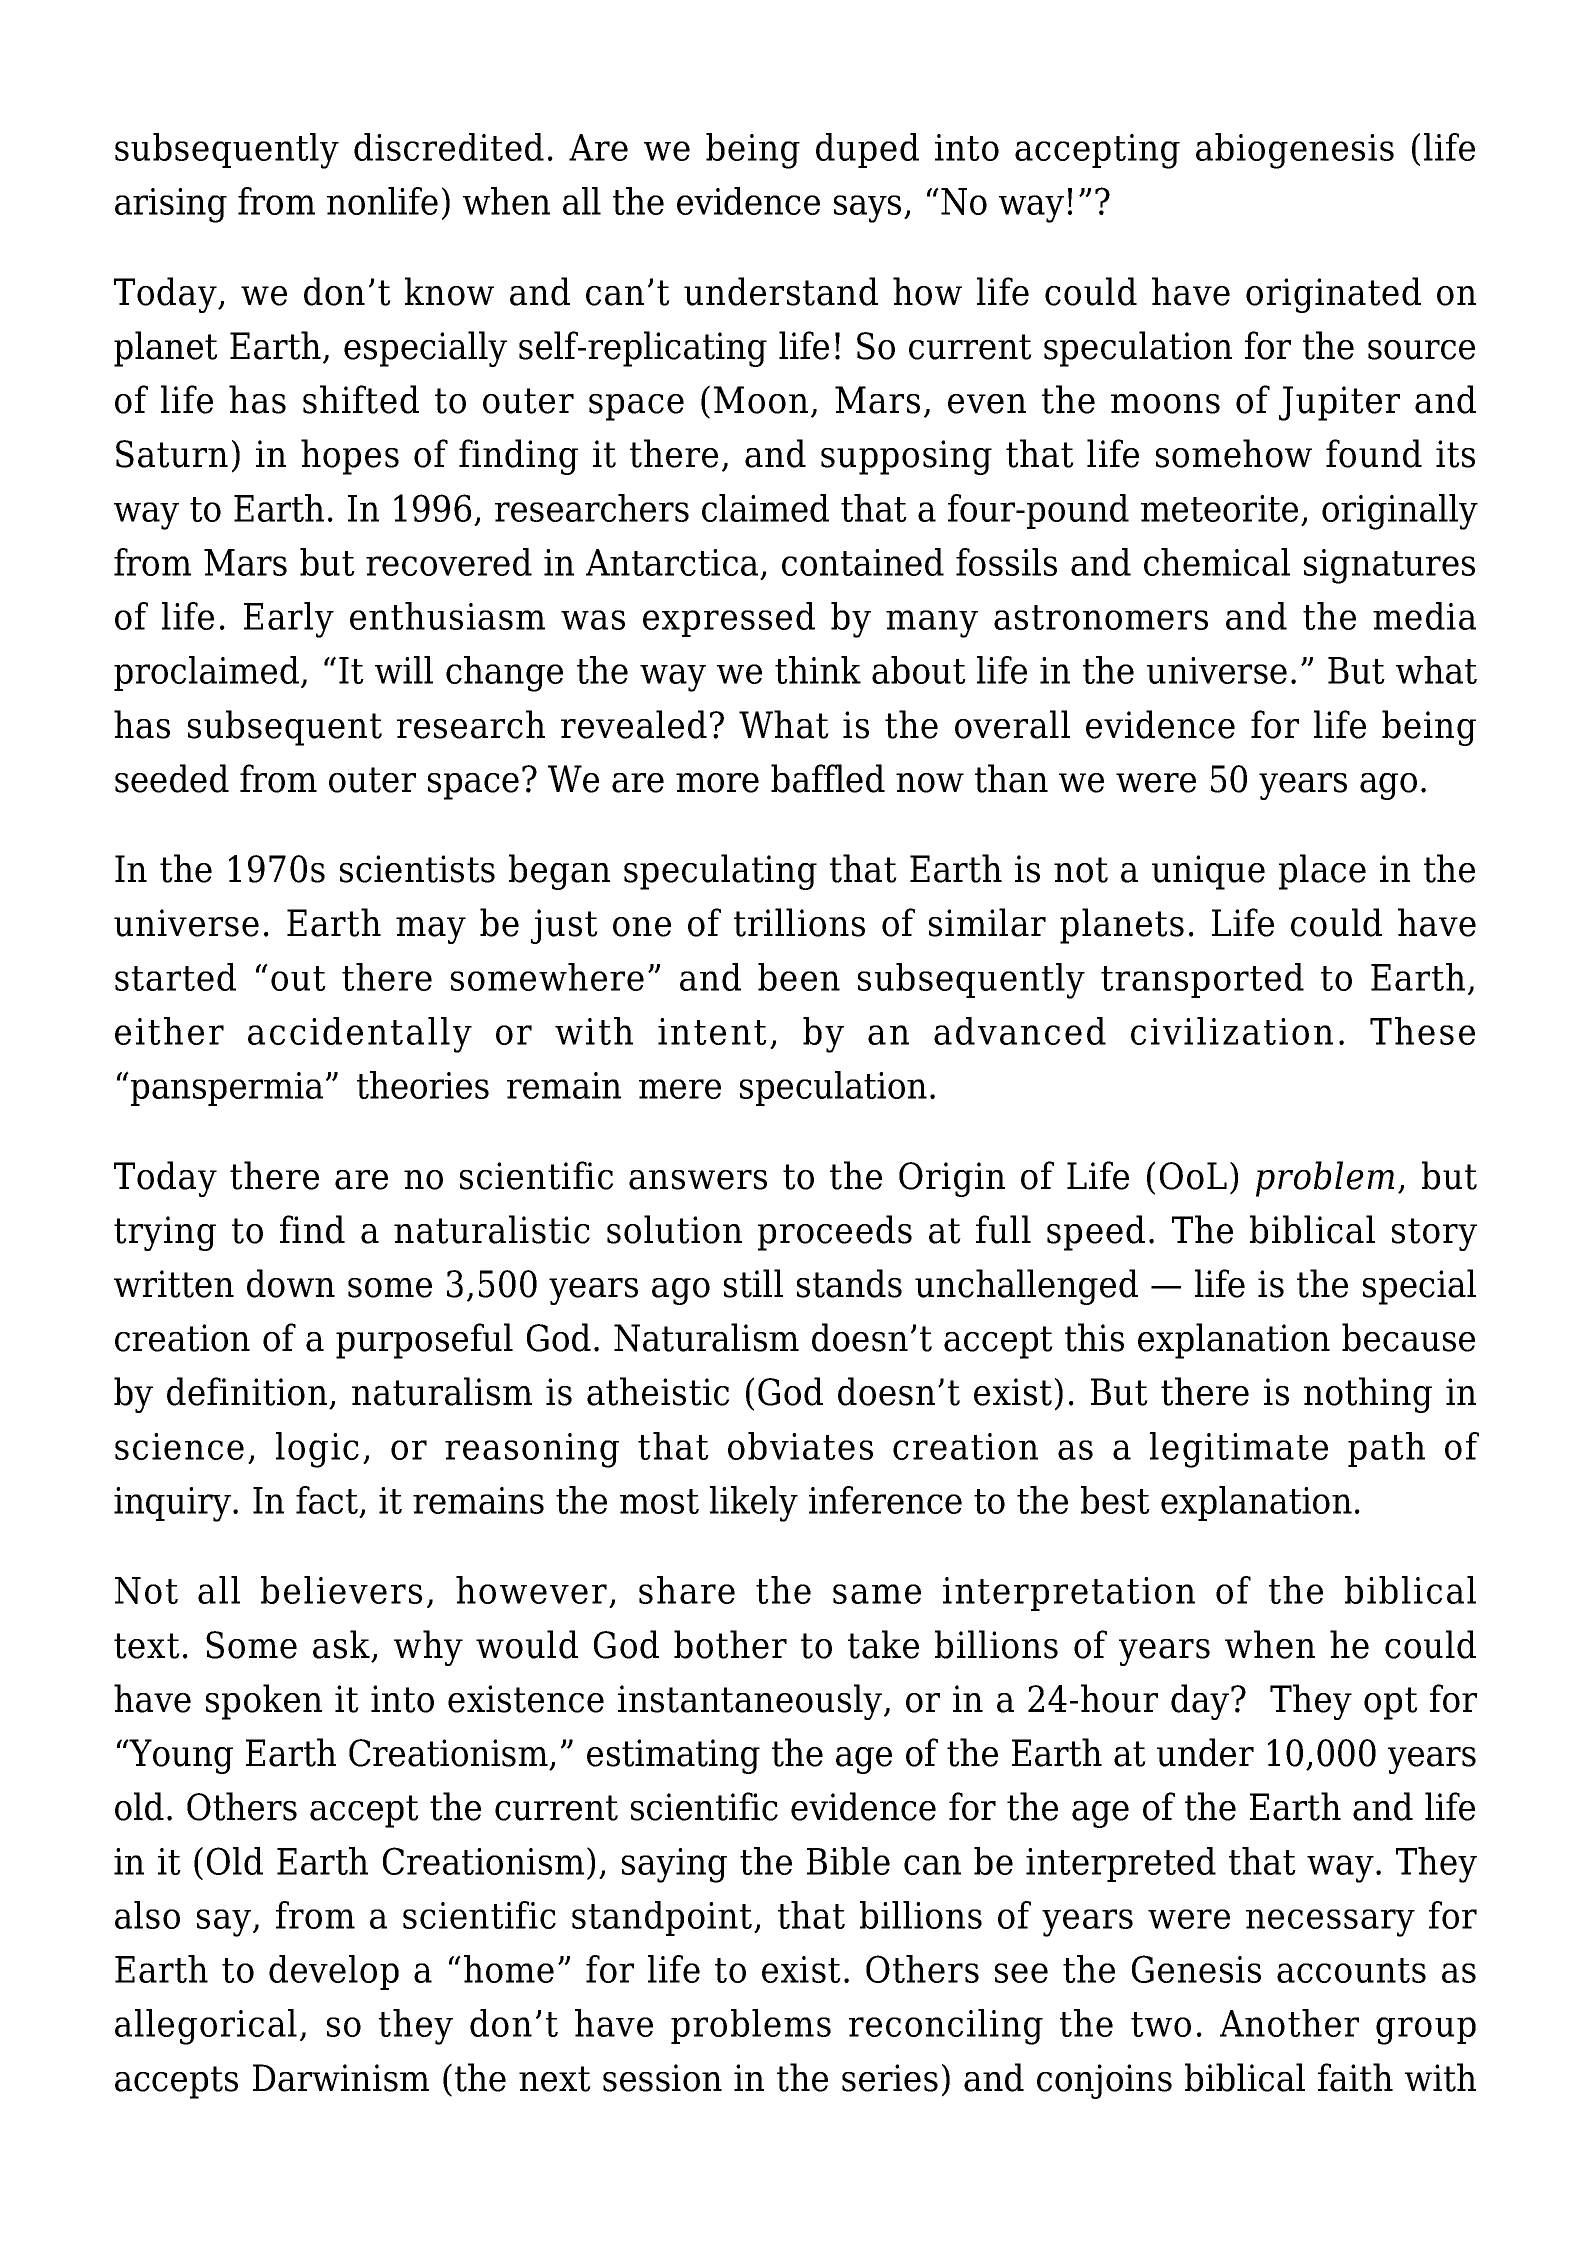 The width and height of the page is (1591, 2250). Describe the element at coordinates (360, 1035) in the page. I see `accidentally` at that location.
